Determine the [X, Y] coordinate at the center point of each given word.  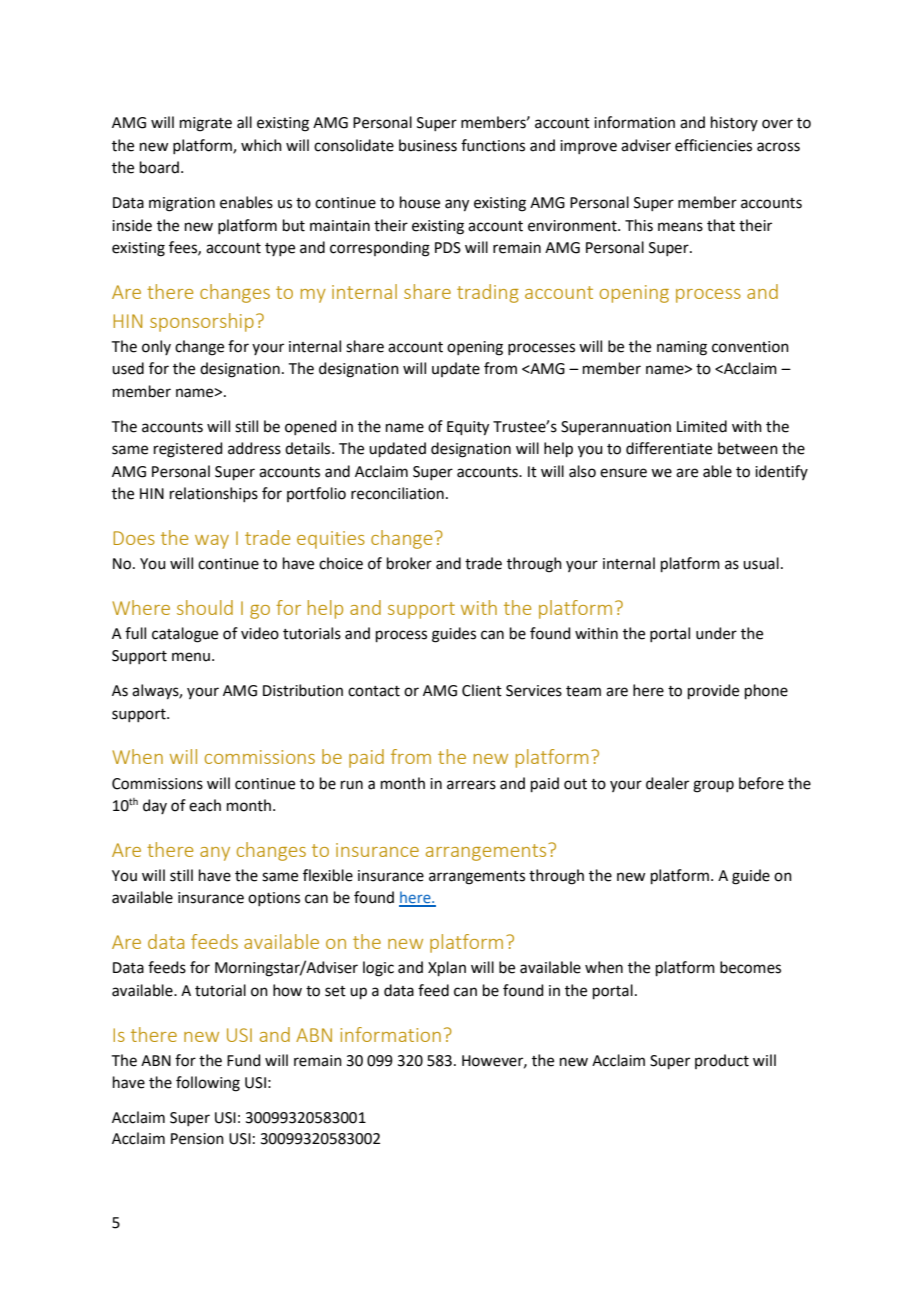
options [274, 899]
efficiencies [713, 145]
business [428, 145]
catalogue [185, 635]
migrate [206, 124]
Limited [702, 426]
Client [482, 690]
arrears [471, 785]
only [156, 347]
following [208, 1084]
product [722, 1061]
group [713, 786]
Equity [468, 428]
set [335, 991]
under [716, 633]
